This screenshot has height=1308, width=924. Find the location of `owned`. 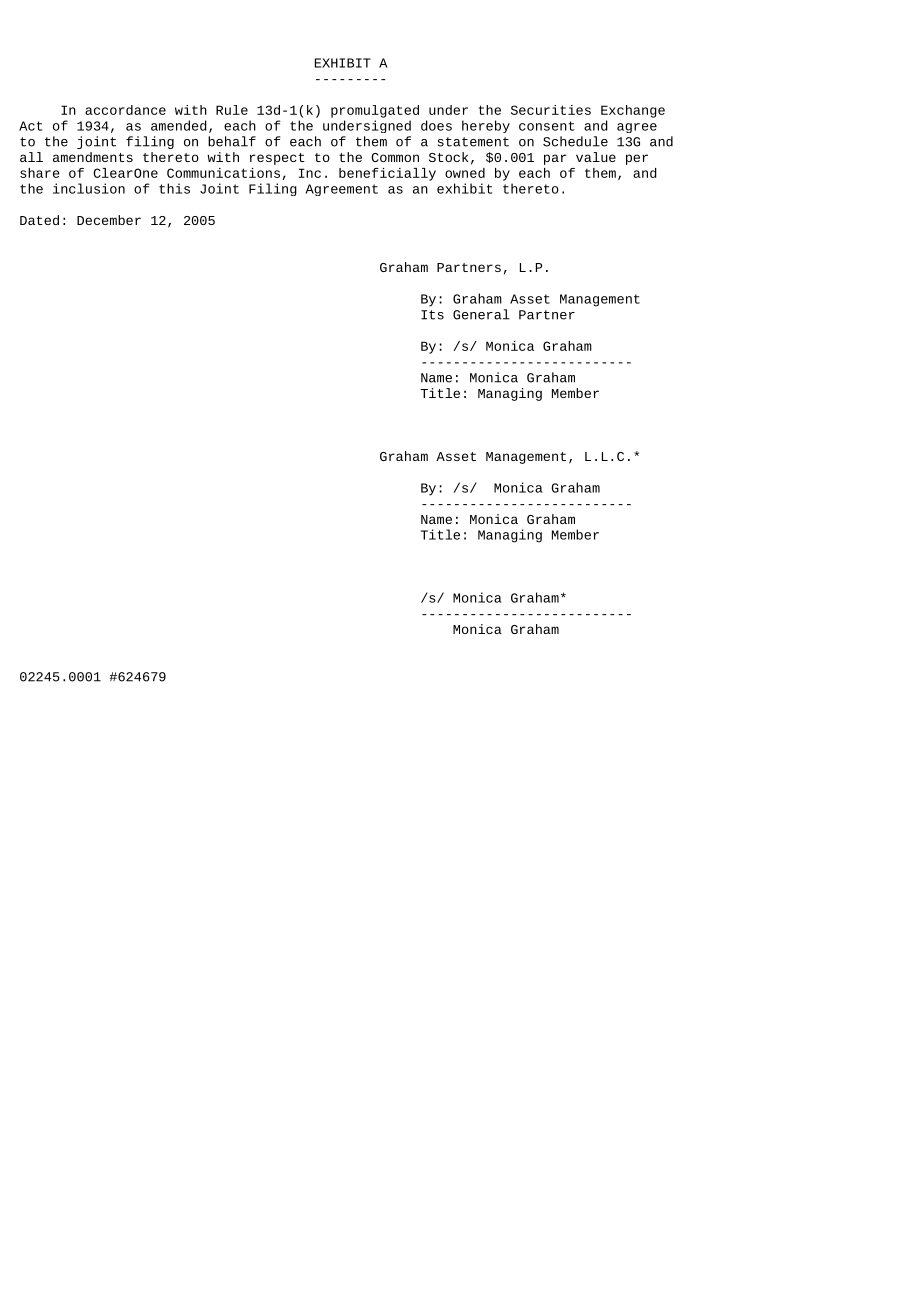

owned is located at coordinates (465, 173).
